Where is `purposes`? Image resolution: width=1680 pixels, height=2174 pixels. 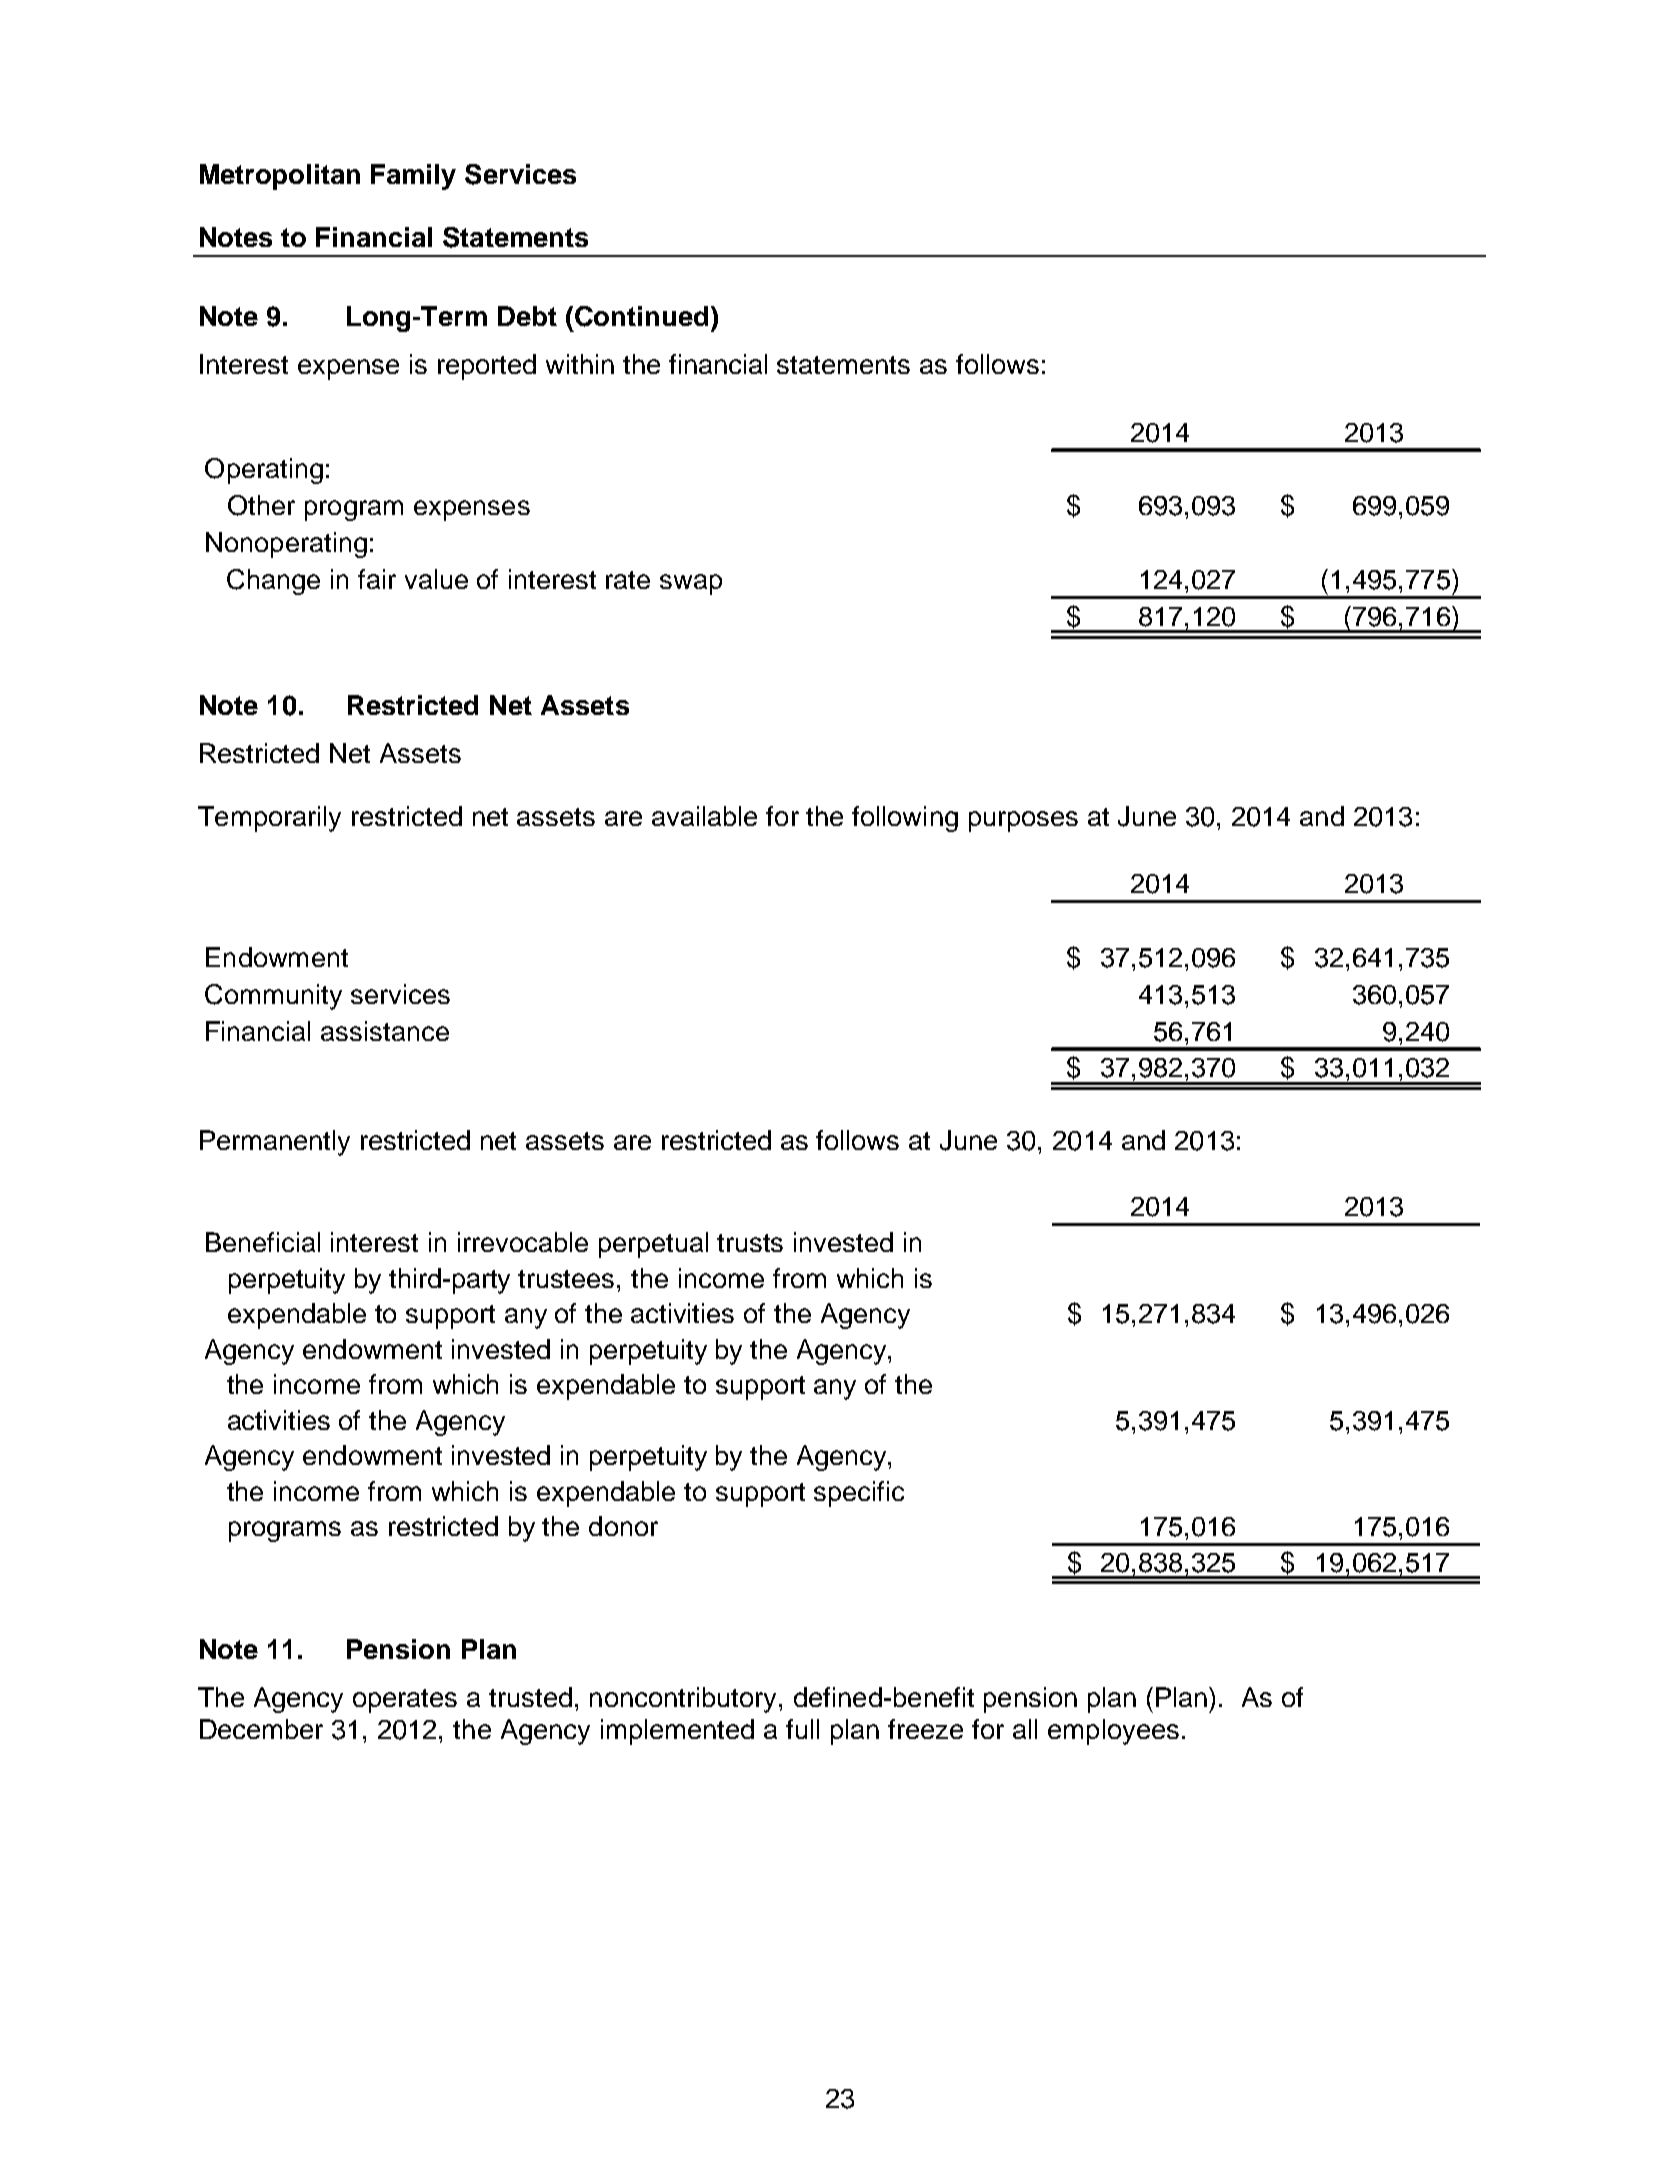 purposes is located at coordinates (1023, 821).
